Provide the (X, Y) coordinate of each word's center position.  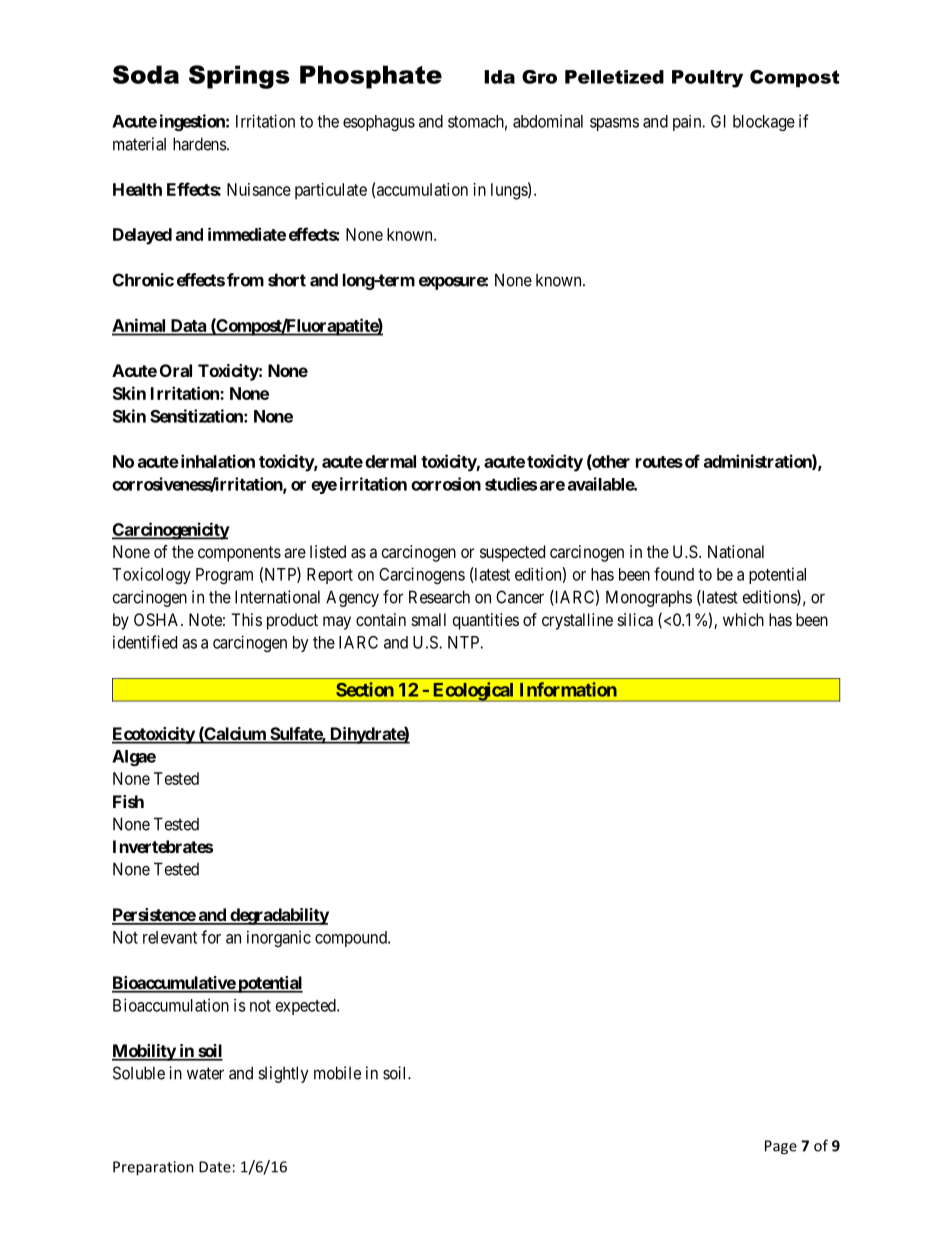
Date (215, 1167)
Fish (128, 801)
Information (568, 689)
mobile (337, 1073)
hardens (200, 144)
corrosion (446, 484)
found (674, 574)
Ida (499, 77)
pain (688, 123)
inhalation (216, 461)
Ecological (473, 692)
